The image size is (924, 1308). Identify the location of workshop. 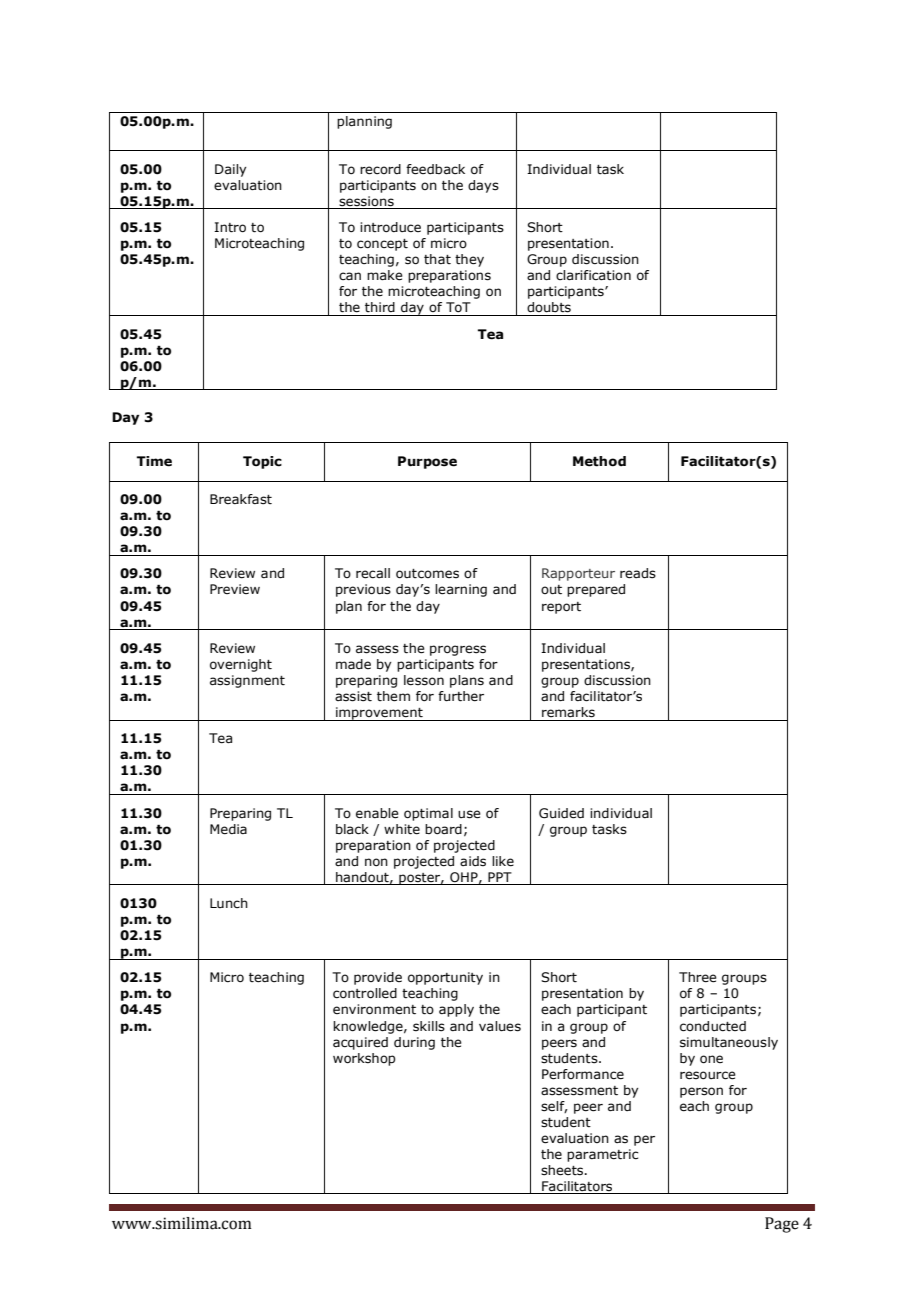
(364, 1059).
